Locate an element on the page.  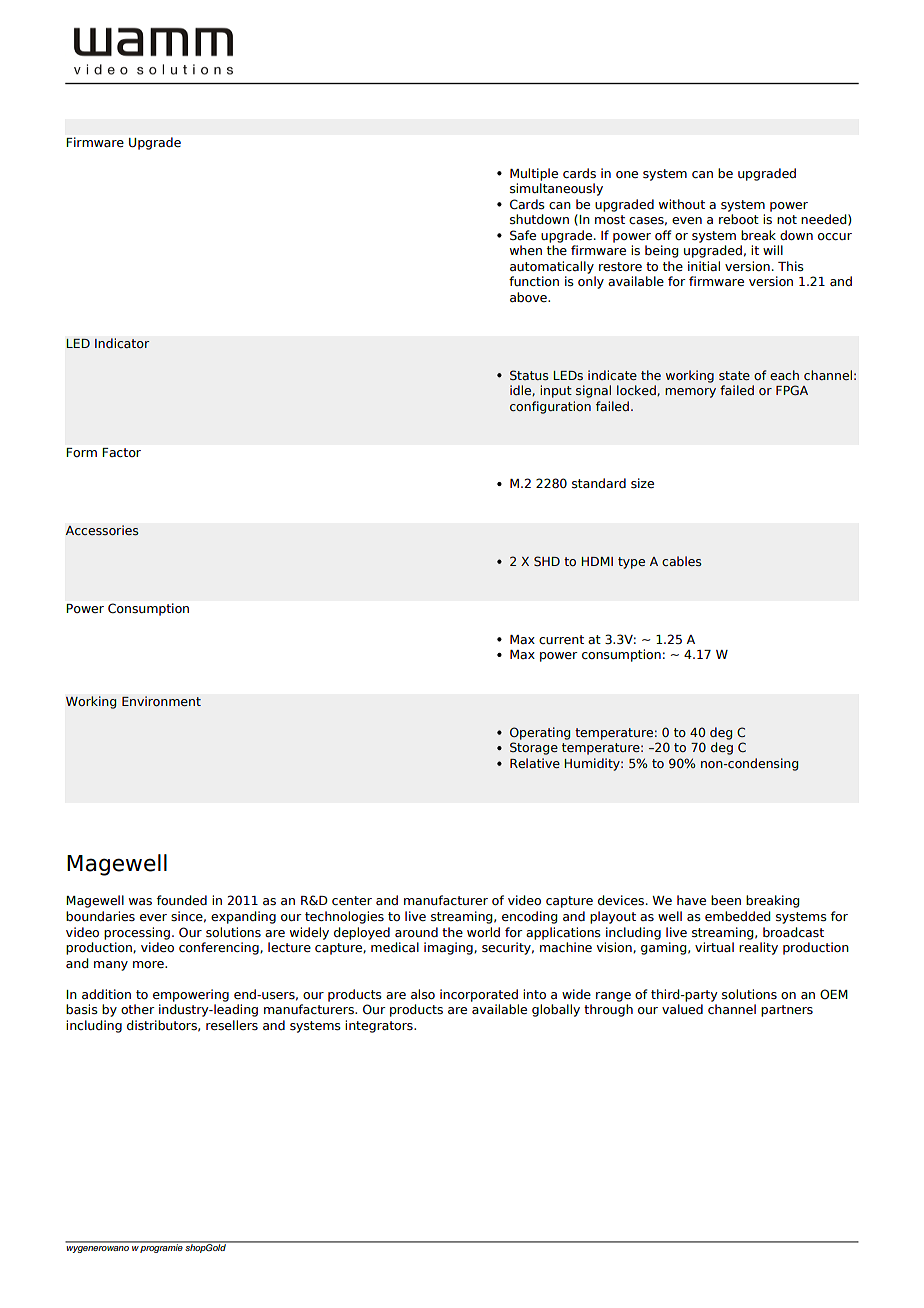
other is located at coordinates (138, 1009).
